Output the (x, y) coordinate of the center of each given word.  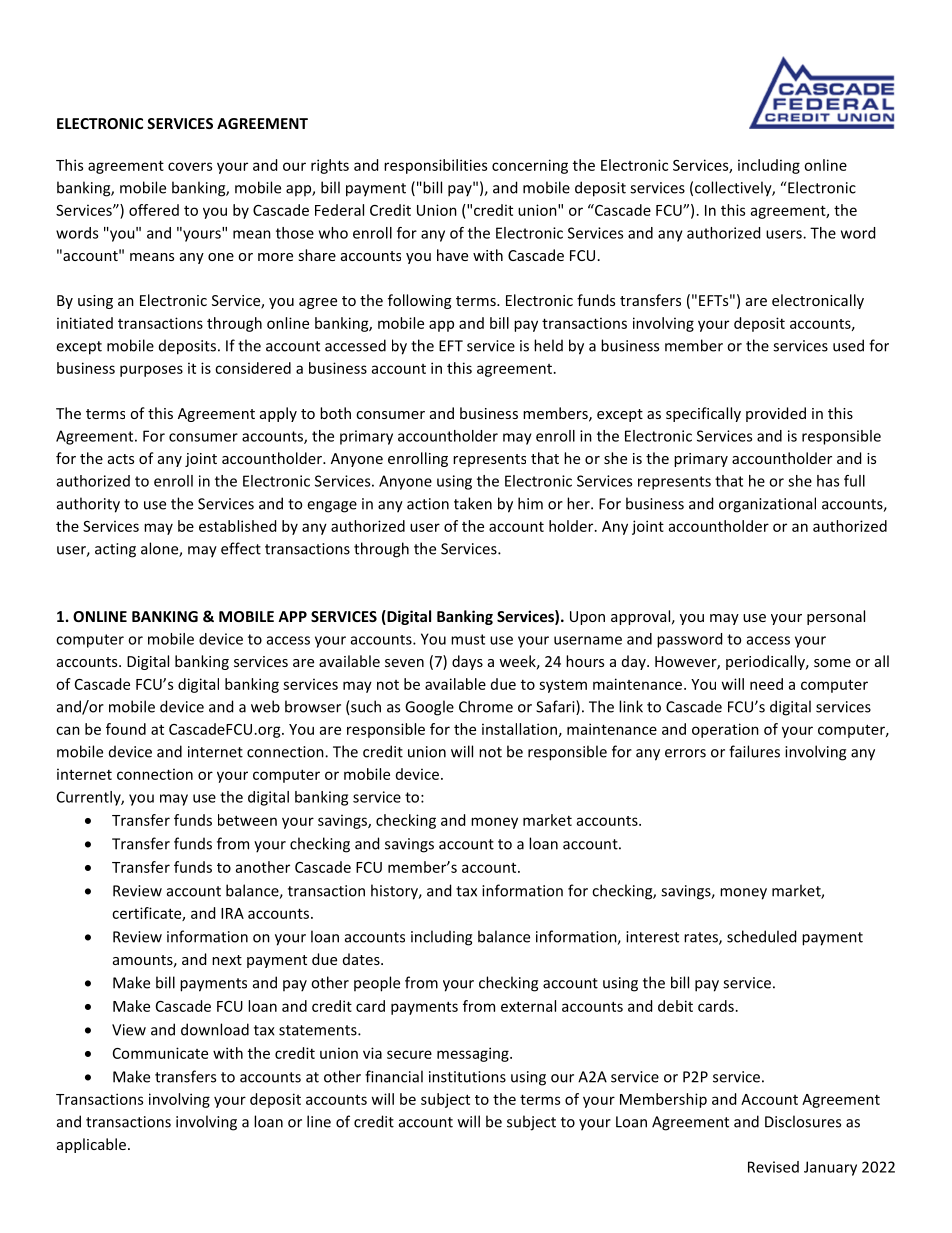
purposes (151, 371)
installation (519, 729)
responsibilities (435, 166)
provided (776, 414)
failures (754, 751)
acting (115, 550)
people (377, 984)
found (126, 729)
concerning (530, 166)
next (227, 960)
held (548, 345)
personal (836, 617)
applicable (91, 1145)
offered (154, 210)
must (468, 639)
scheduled (761, 936)
